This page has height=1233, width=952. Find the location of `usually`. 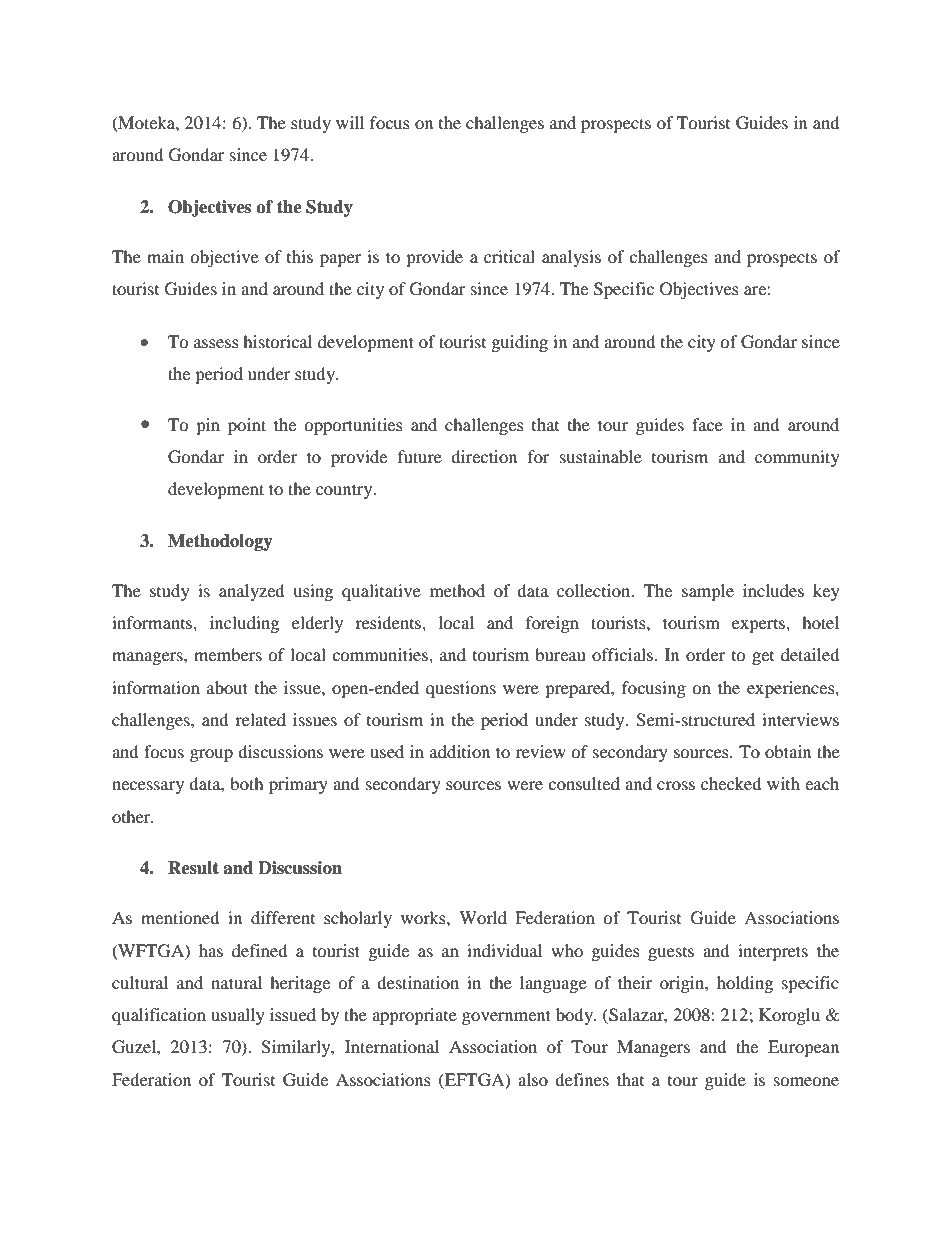

usually is located at coordinates (238, 1016).
